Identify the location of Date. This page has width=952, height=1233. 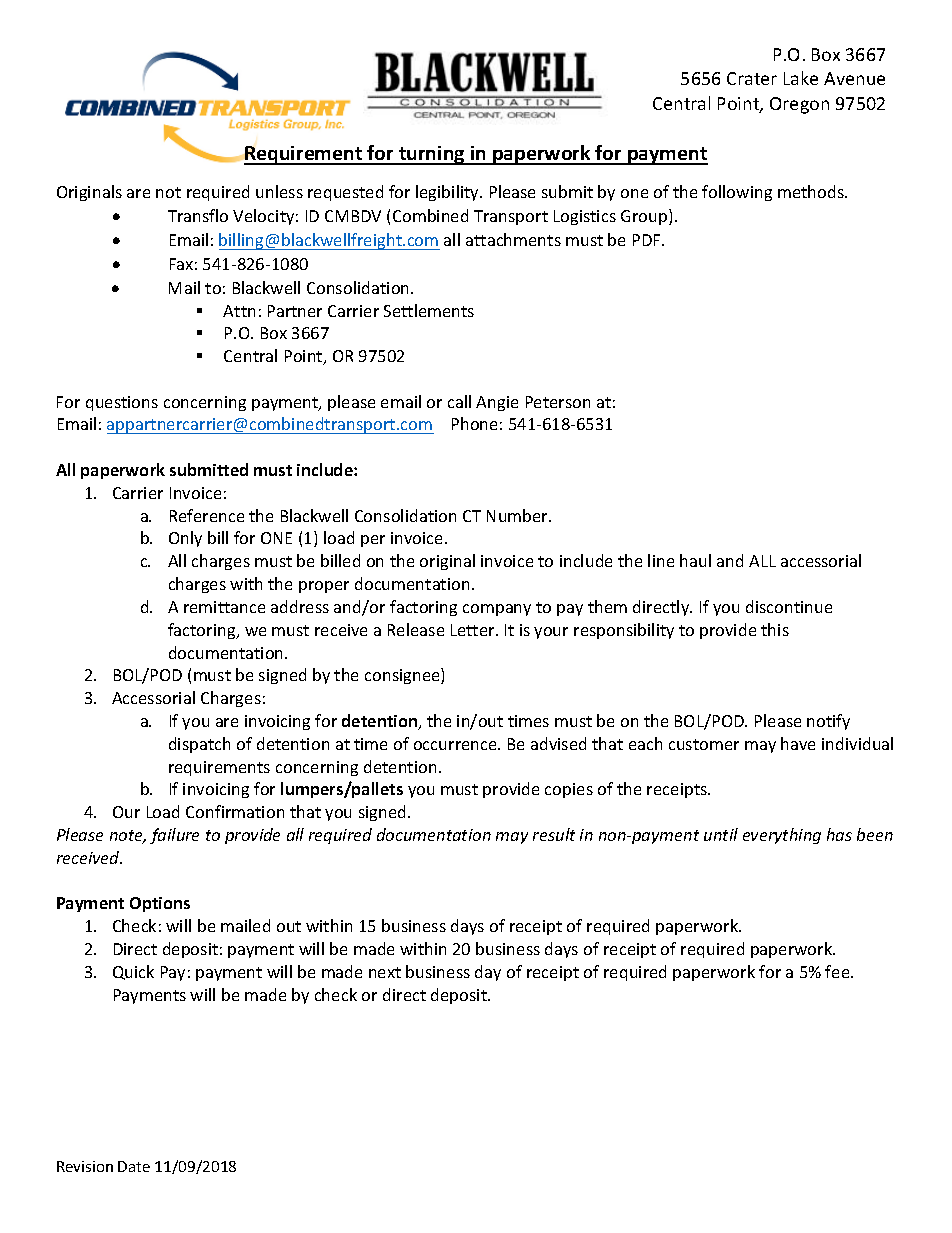
(134, 1166).
